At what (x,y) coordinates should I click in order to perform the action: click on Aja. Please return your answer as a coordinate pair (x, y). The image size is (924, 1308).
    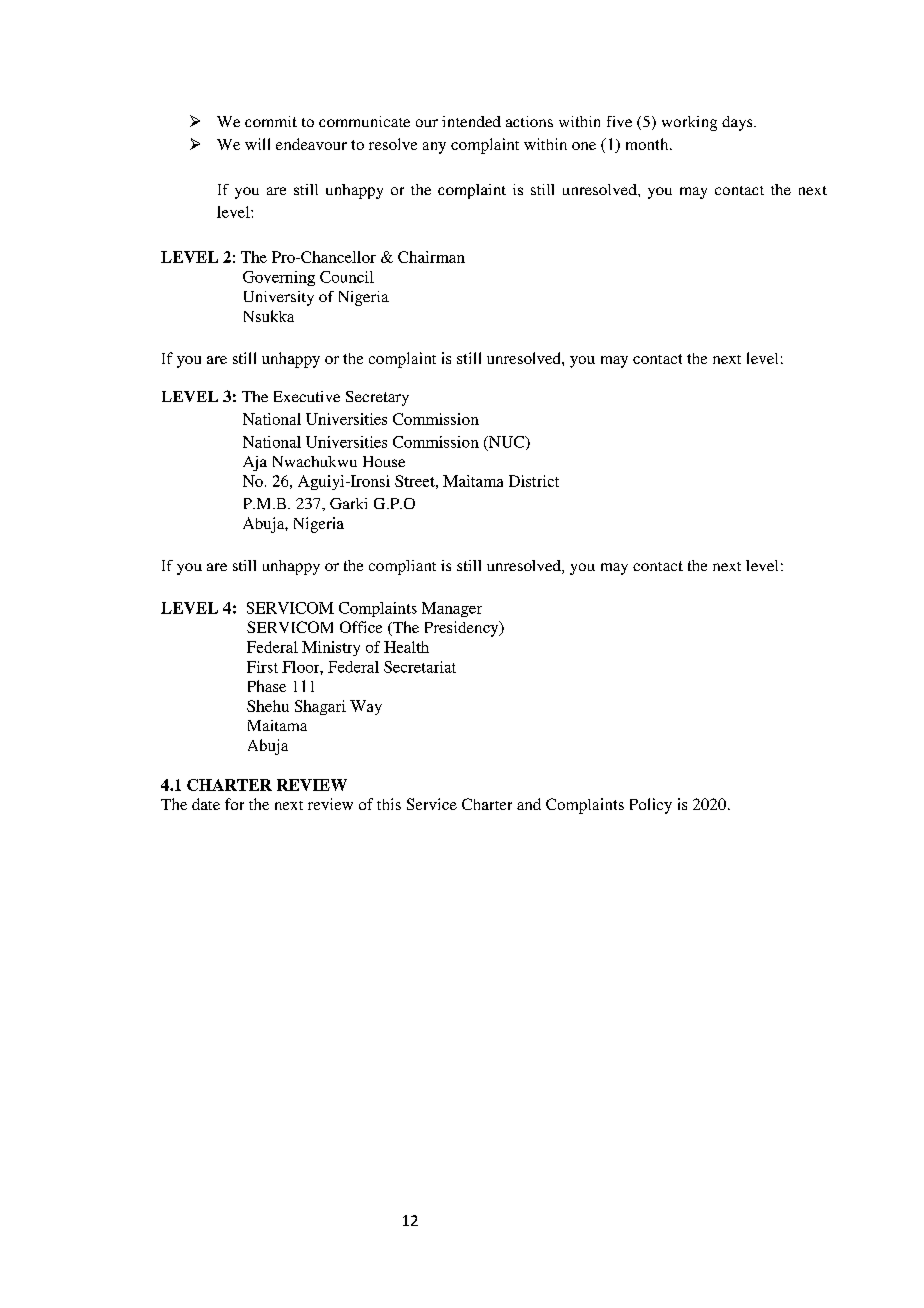
    Looking at the image, I should click on (255, 463).
